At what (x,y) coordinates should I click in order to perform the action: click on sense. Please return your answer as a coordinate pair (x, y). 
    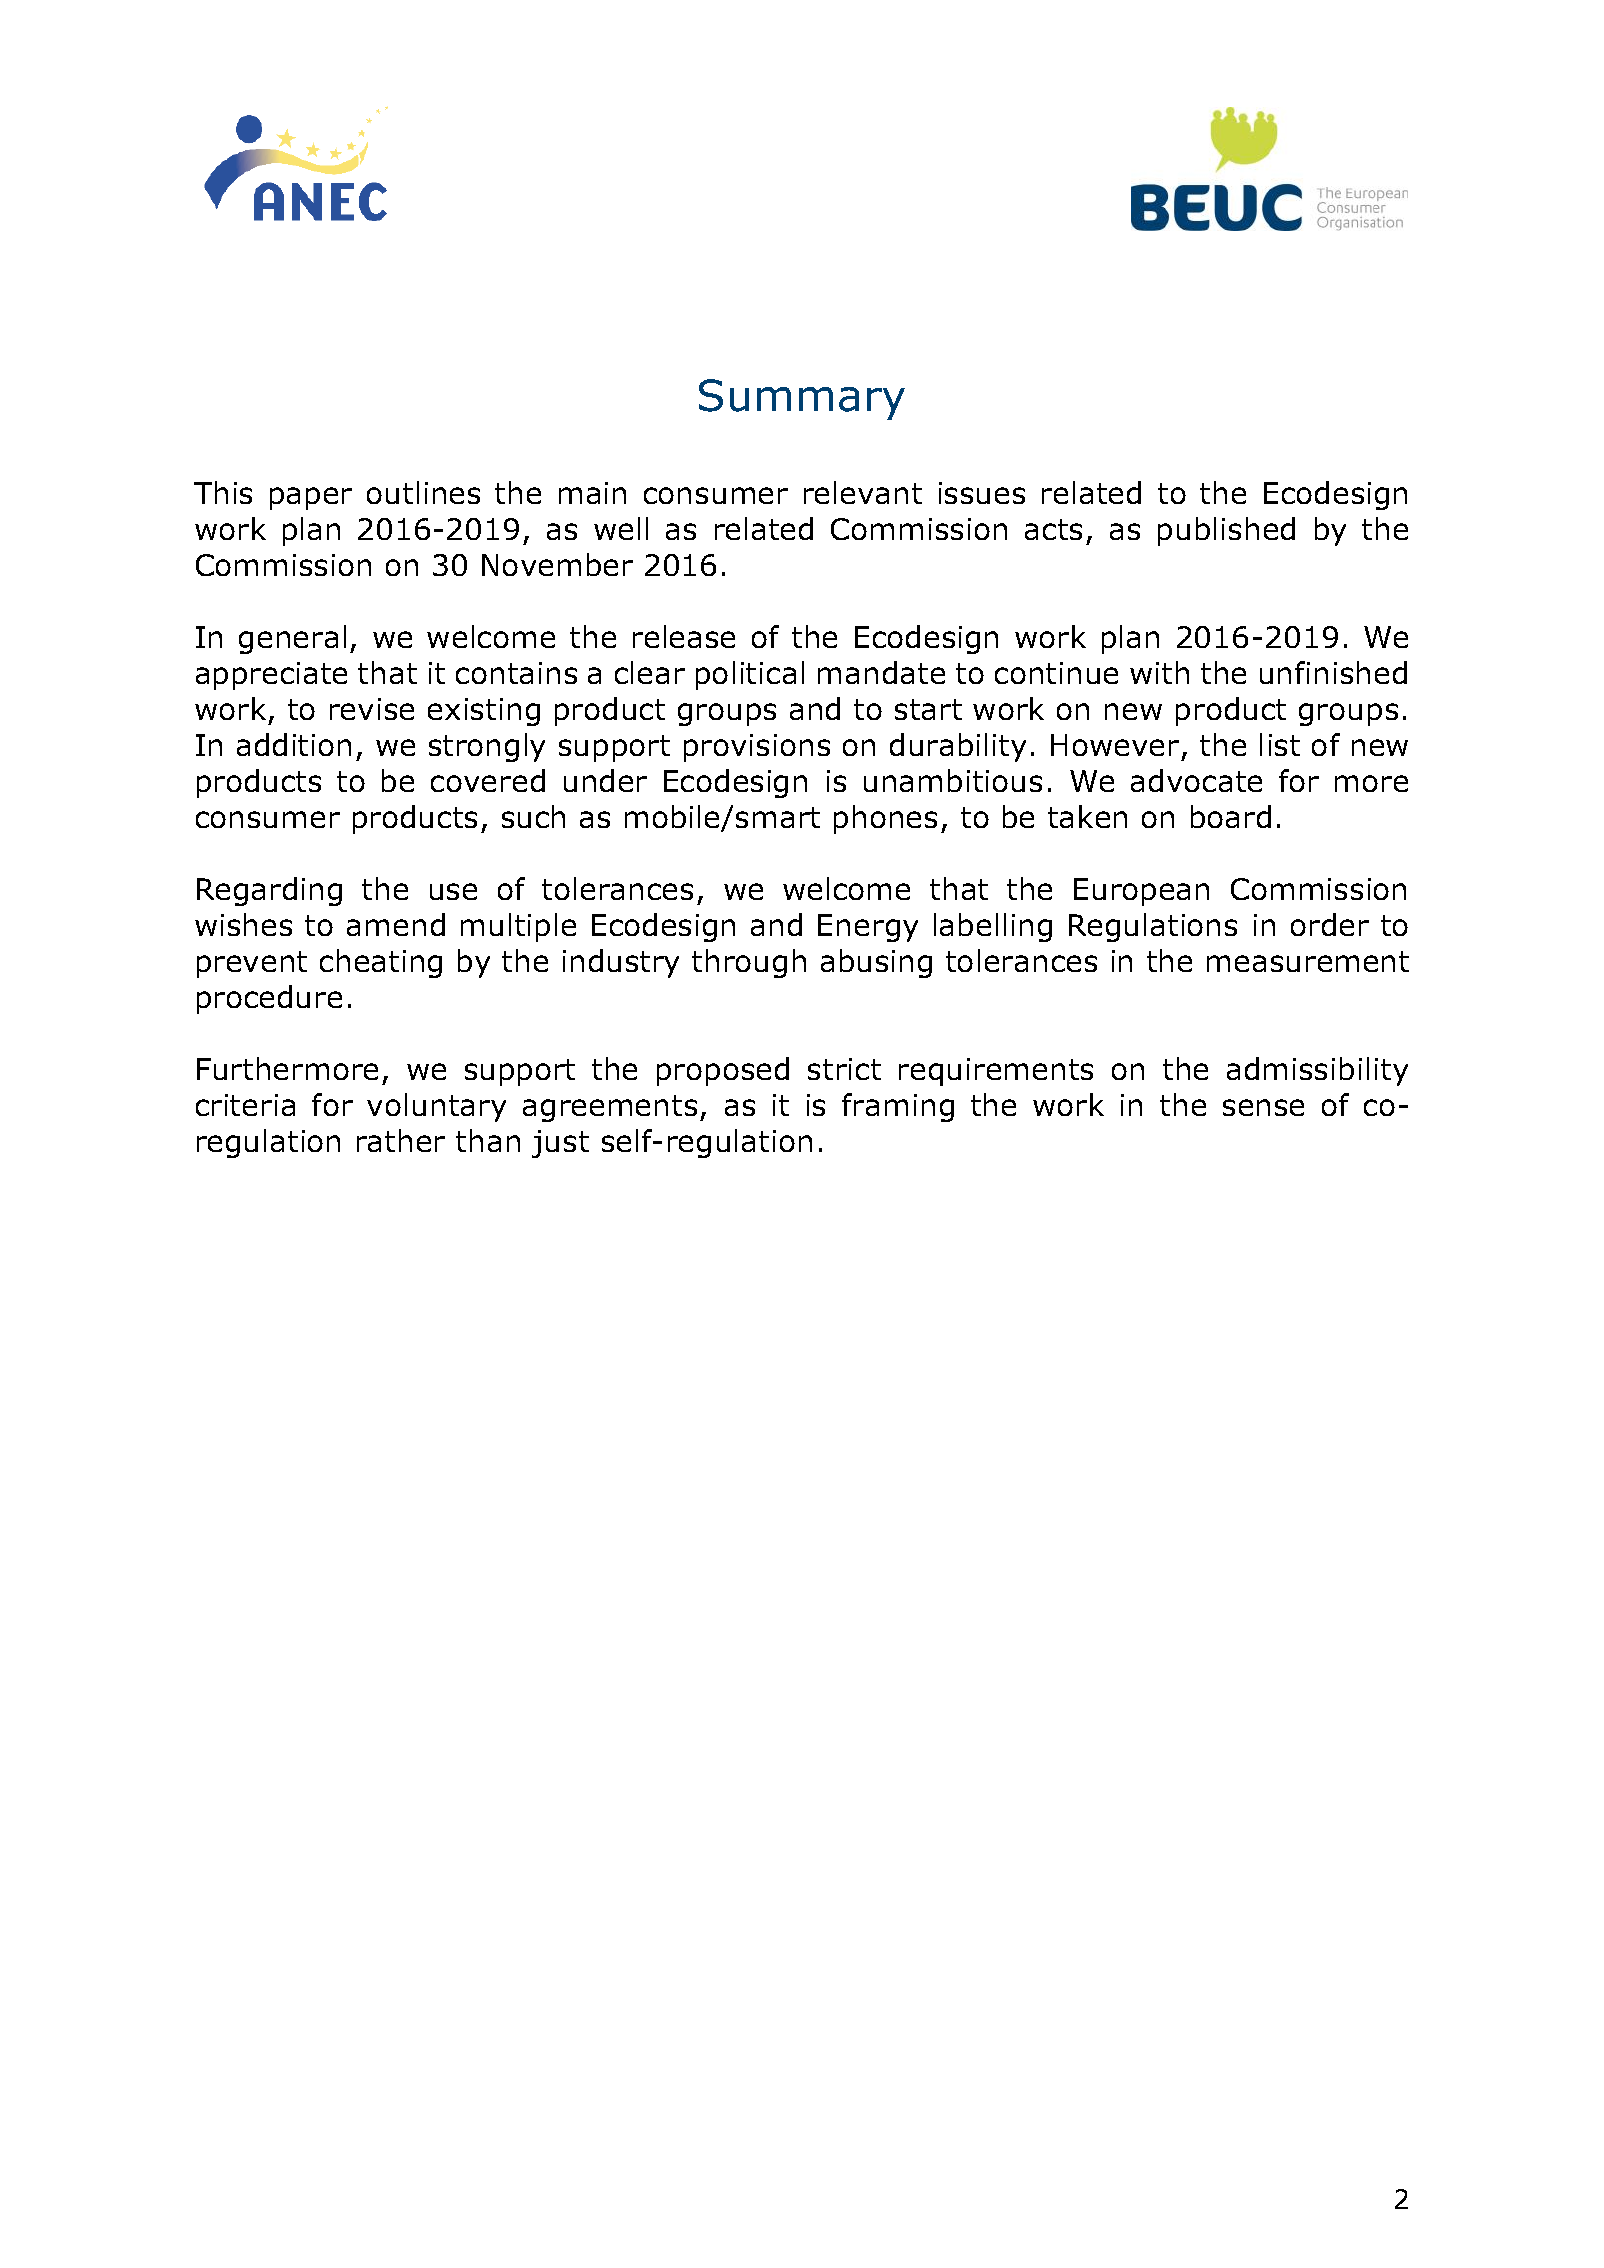
    Looking at the image, I should click on (1263, 1107).
